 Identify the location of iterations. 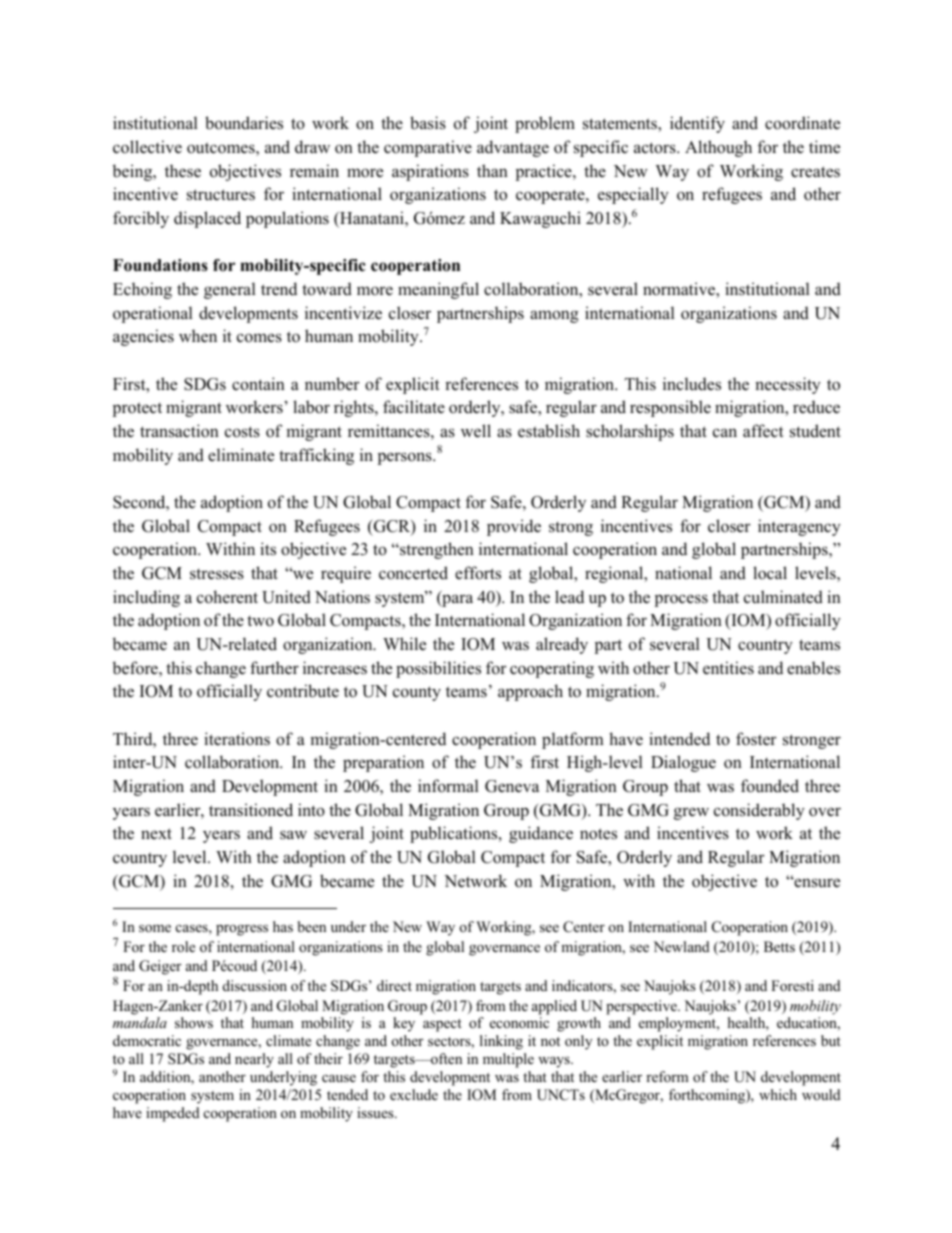
(237, 739).
